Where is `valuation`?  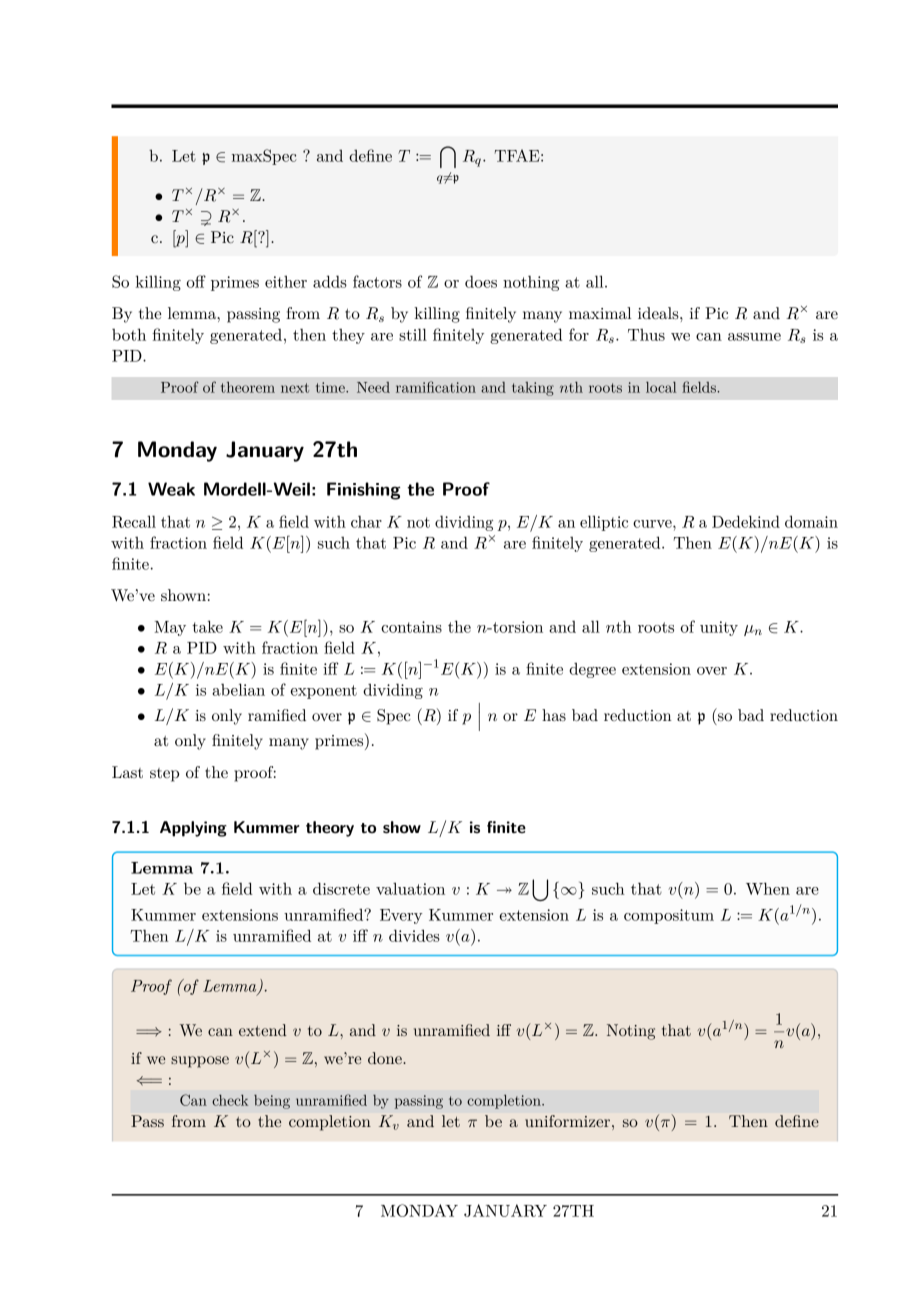
valuation is located at coordinates (410, 888).
